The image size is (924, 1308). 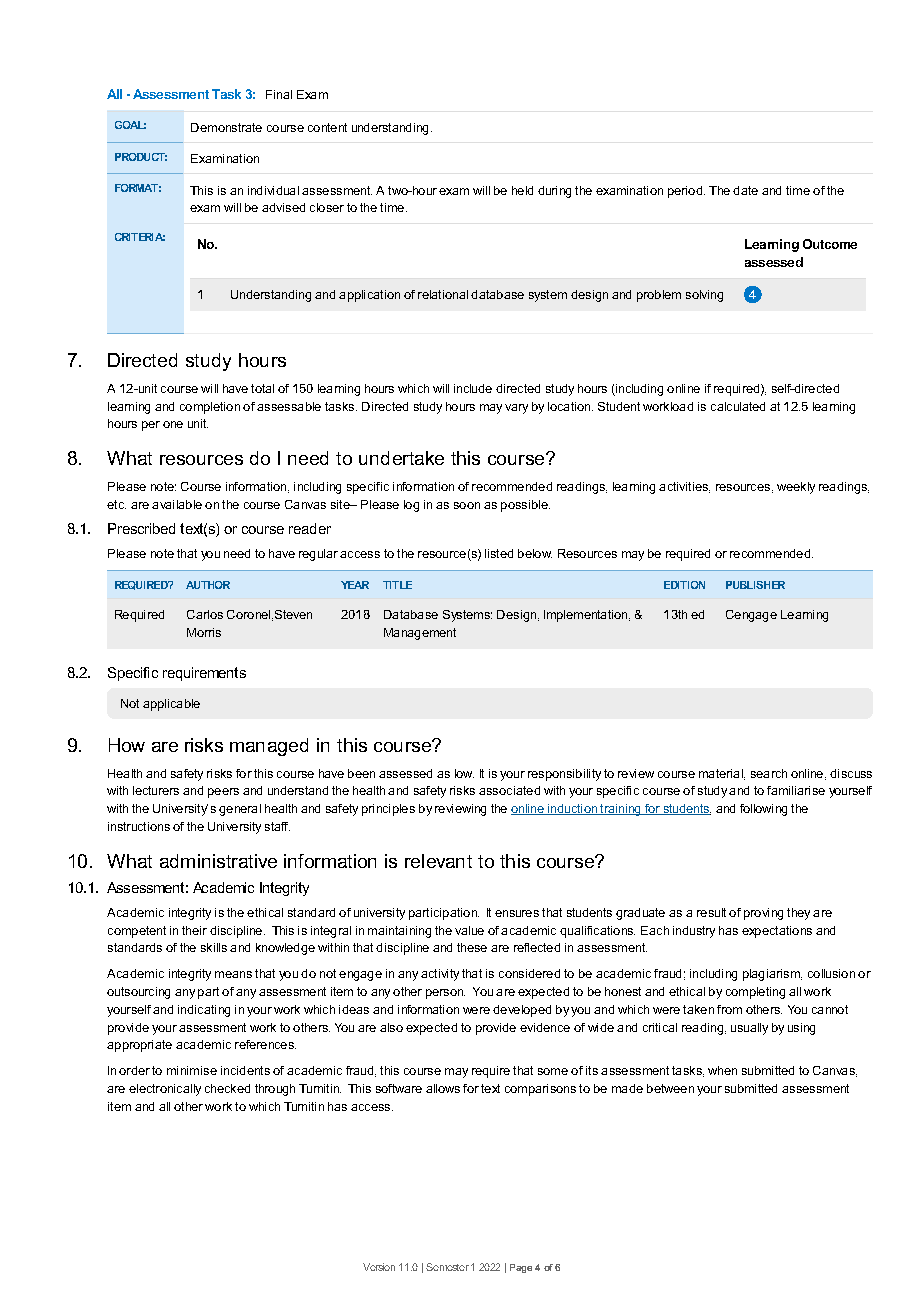 I want to click on available, so click(x=177, y=504).
